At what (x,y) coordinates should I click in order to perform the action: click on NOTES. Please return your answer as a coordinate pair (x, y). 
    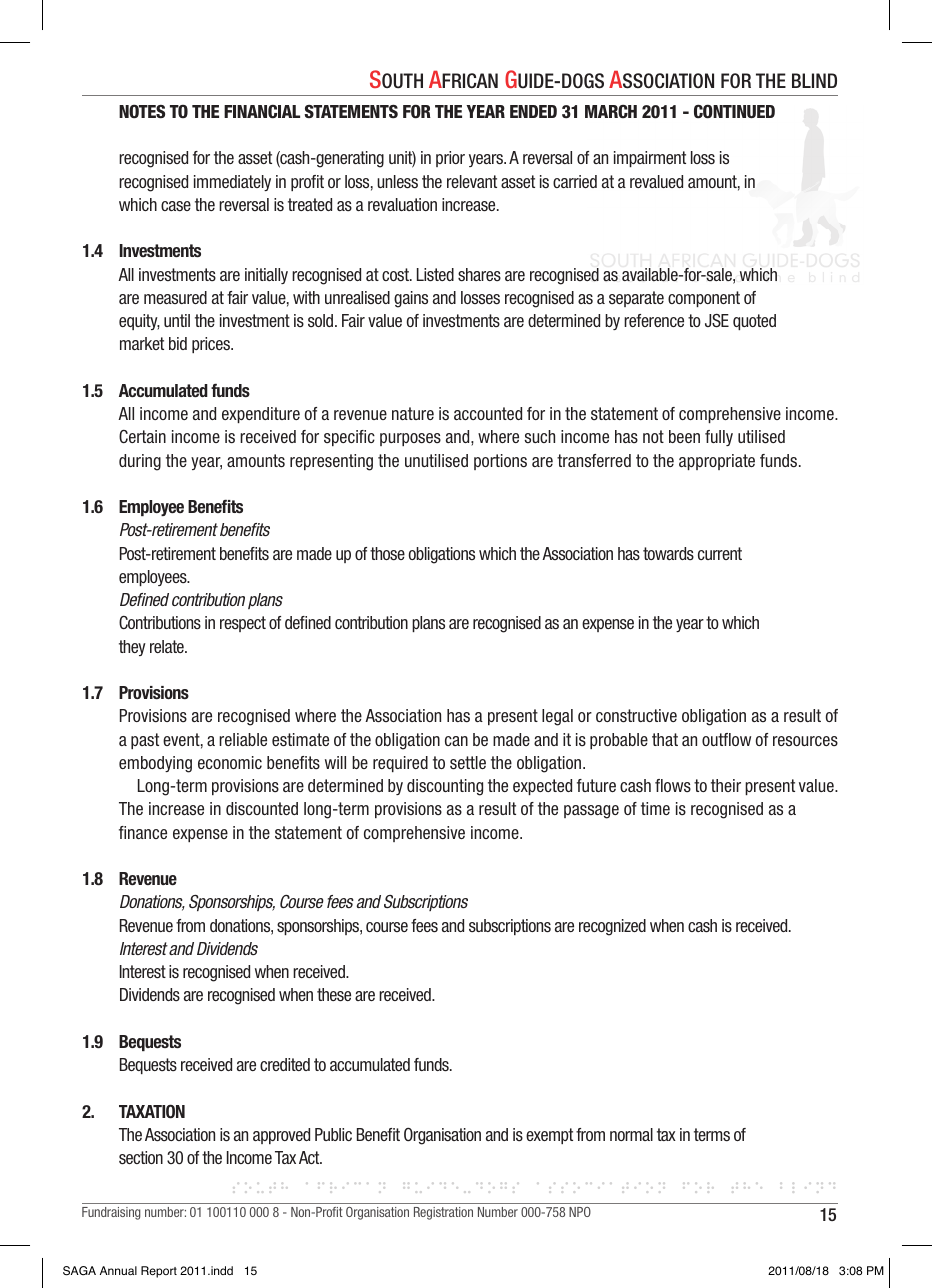
    Looking at the image, I should click on (142, 112).
